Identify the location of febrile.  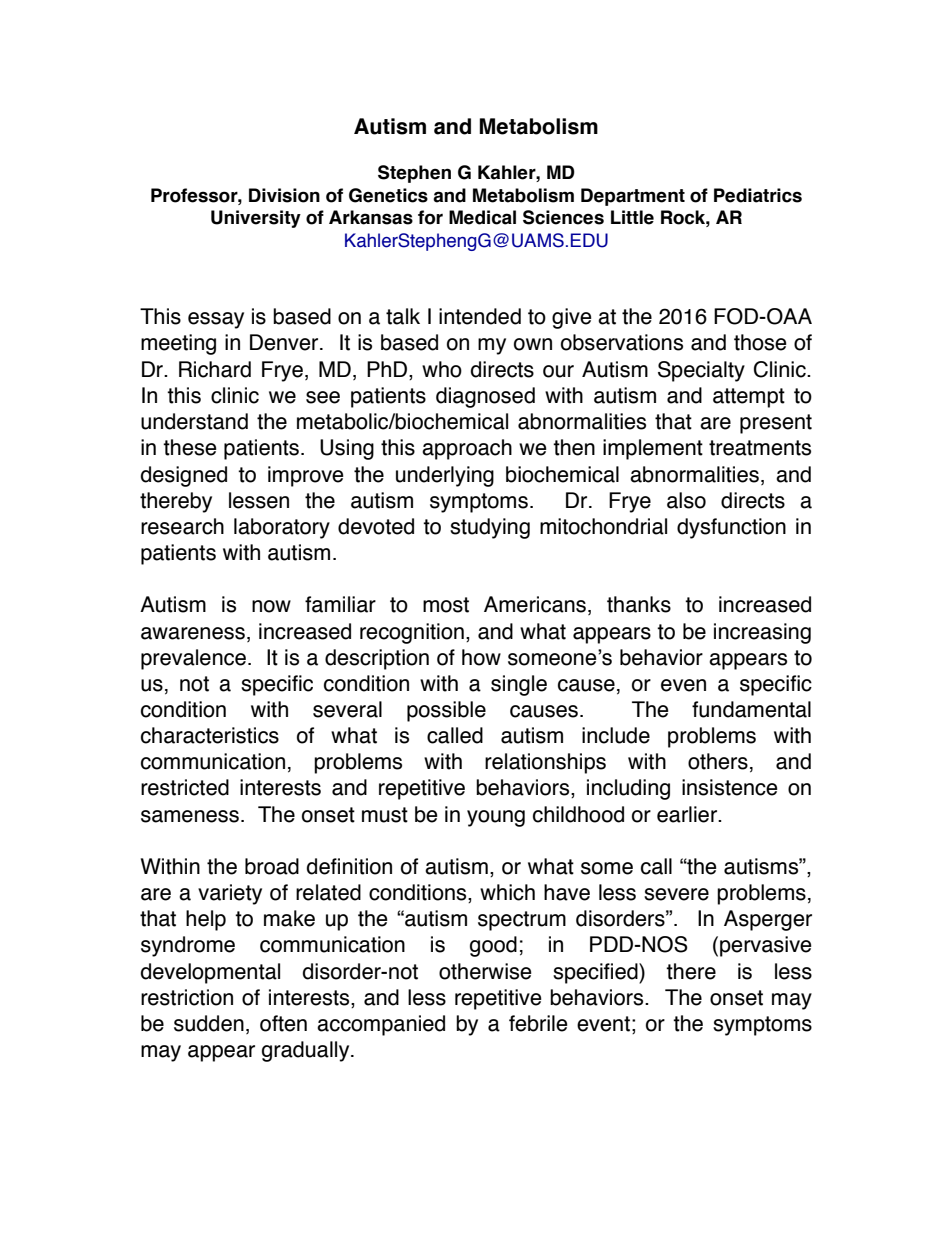
(538, 1023).
